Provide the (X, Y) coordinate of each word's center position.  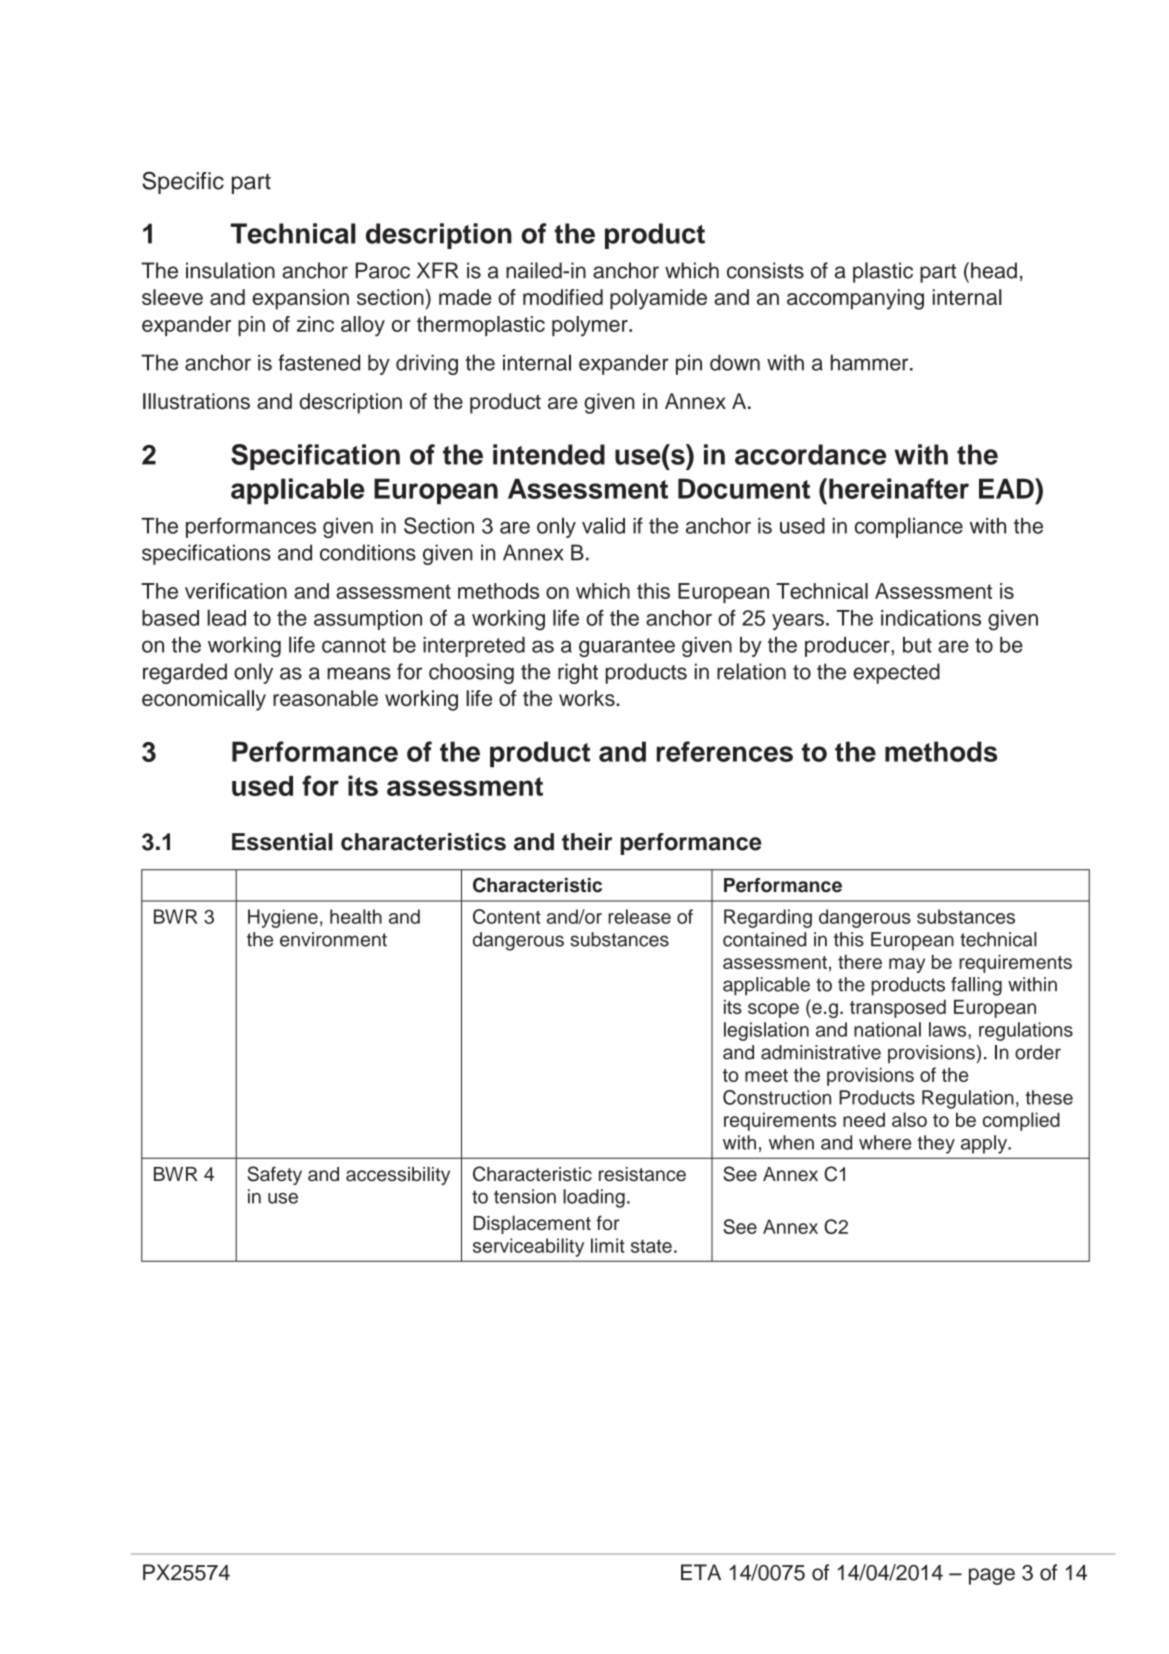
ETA (701, 1572)
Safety (275, 1175)
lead (226, 617)
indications (931, 618)
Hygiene (283, 918)
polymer (591, 326)
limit (608, 1245)
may (907, 965)
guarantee (627, 647)
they (936, 1144)
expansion (300, 299)
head (994, 270)
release (639, 916)
